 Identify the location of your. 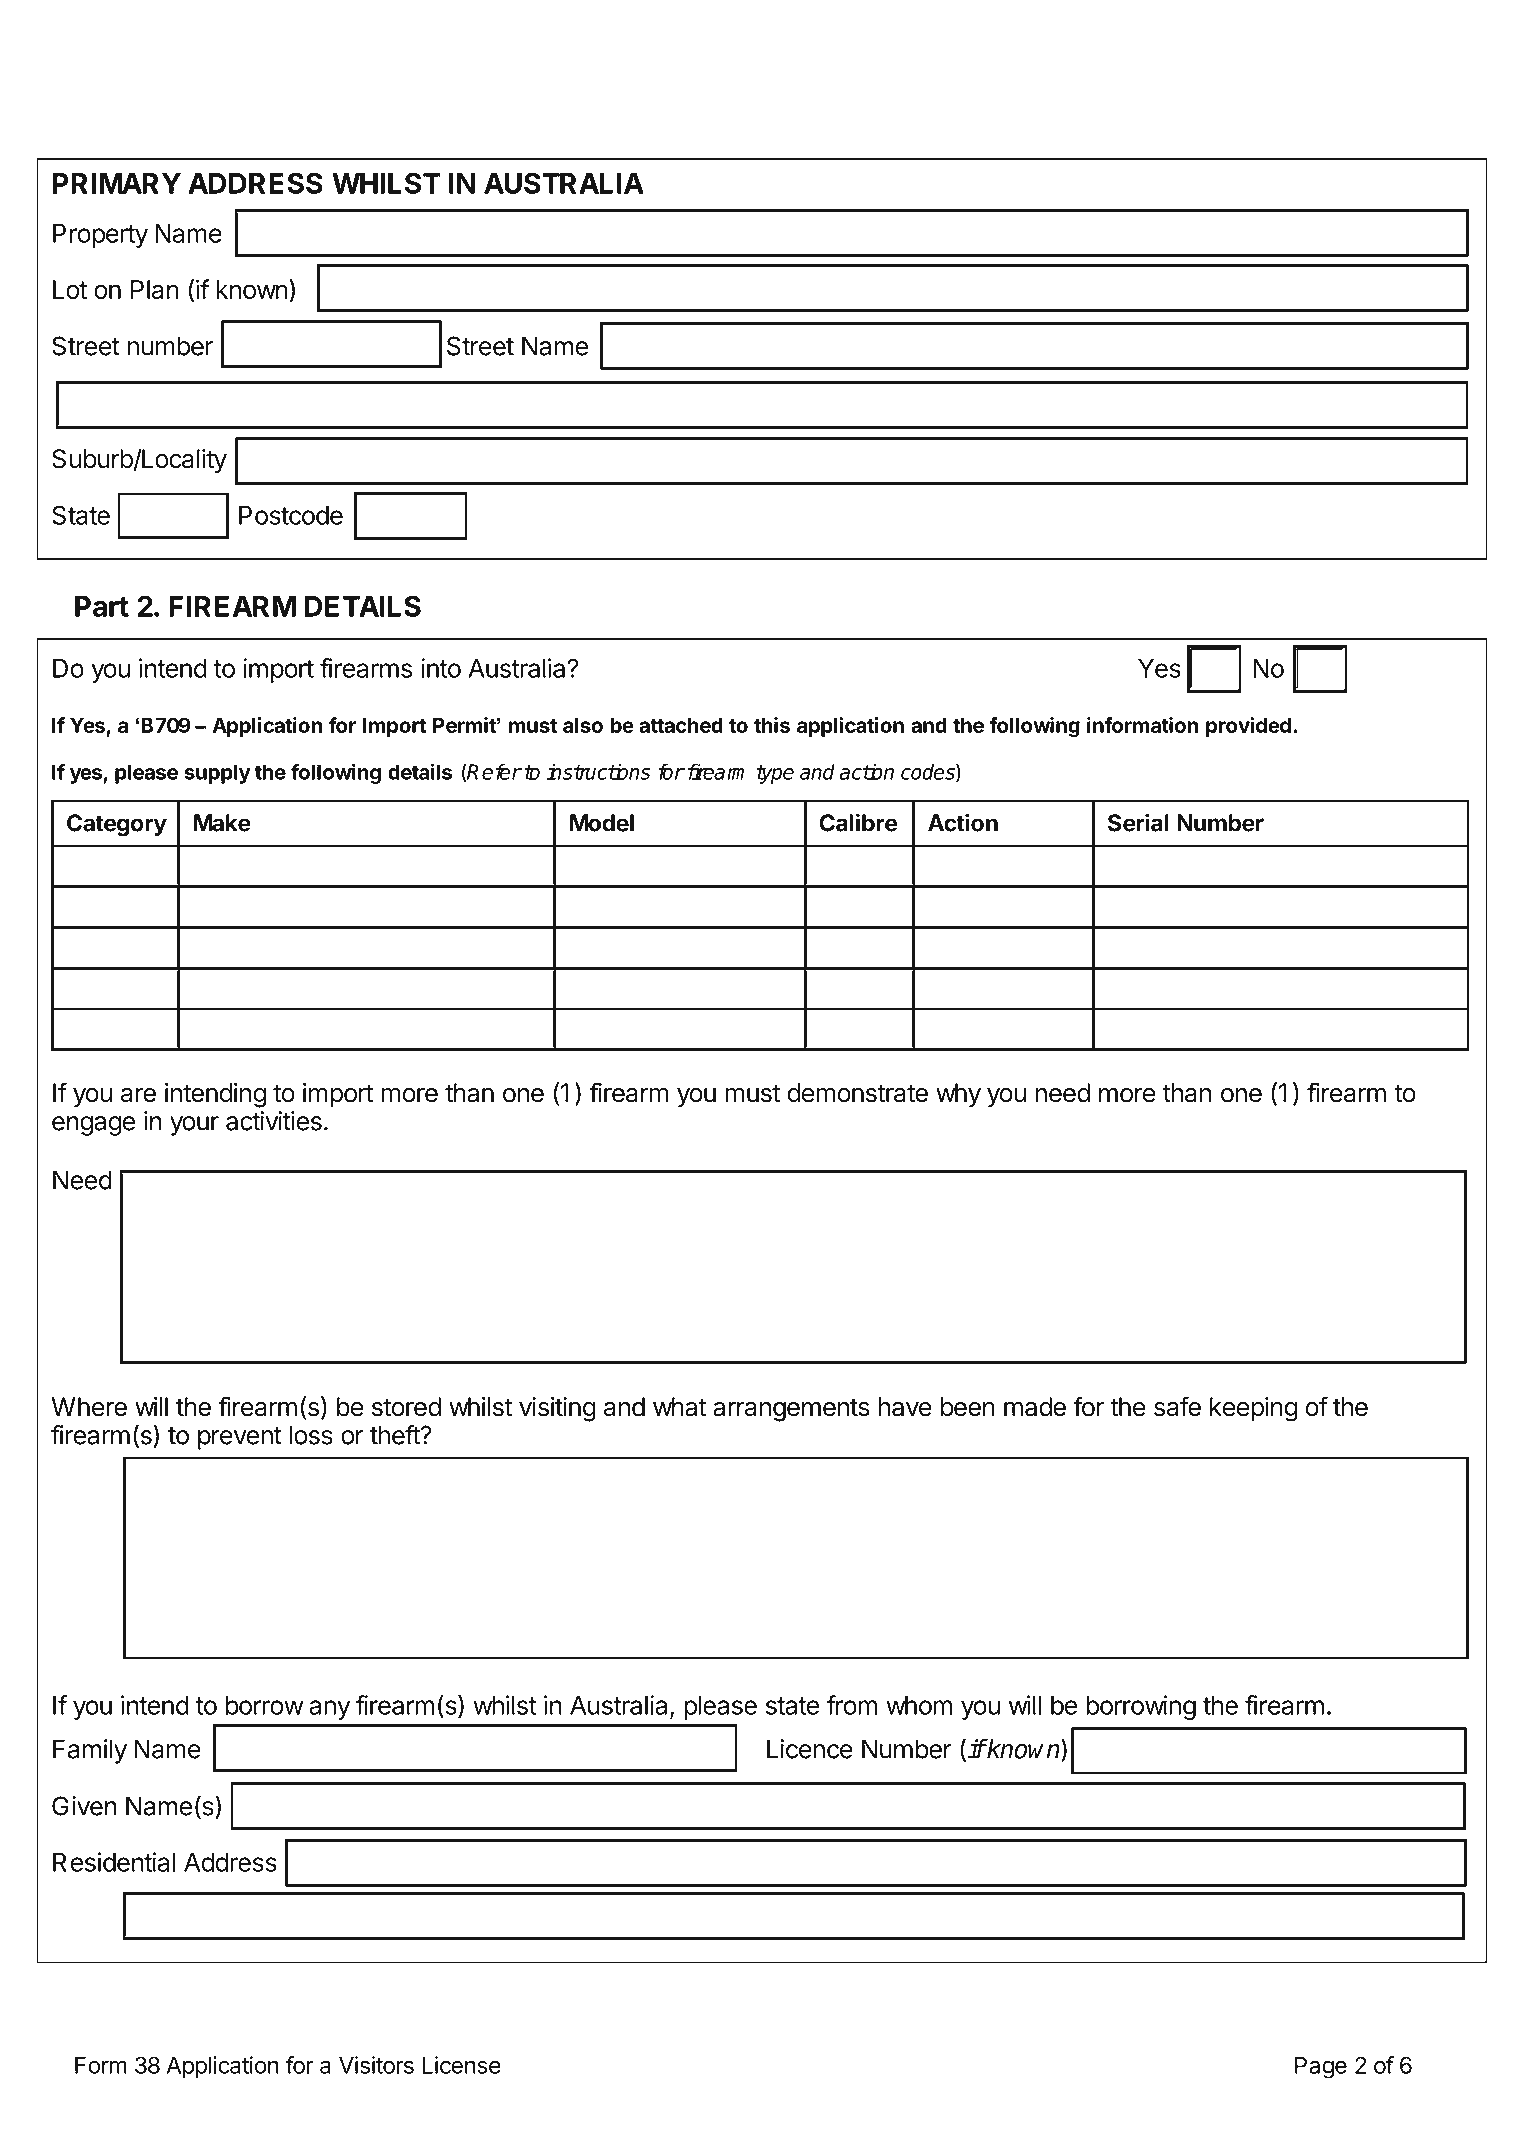
(194, 1126).
